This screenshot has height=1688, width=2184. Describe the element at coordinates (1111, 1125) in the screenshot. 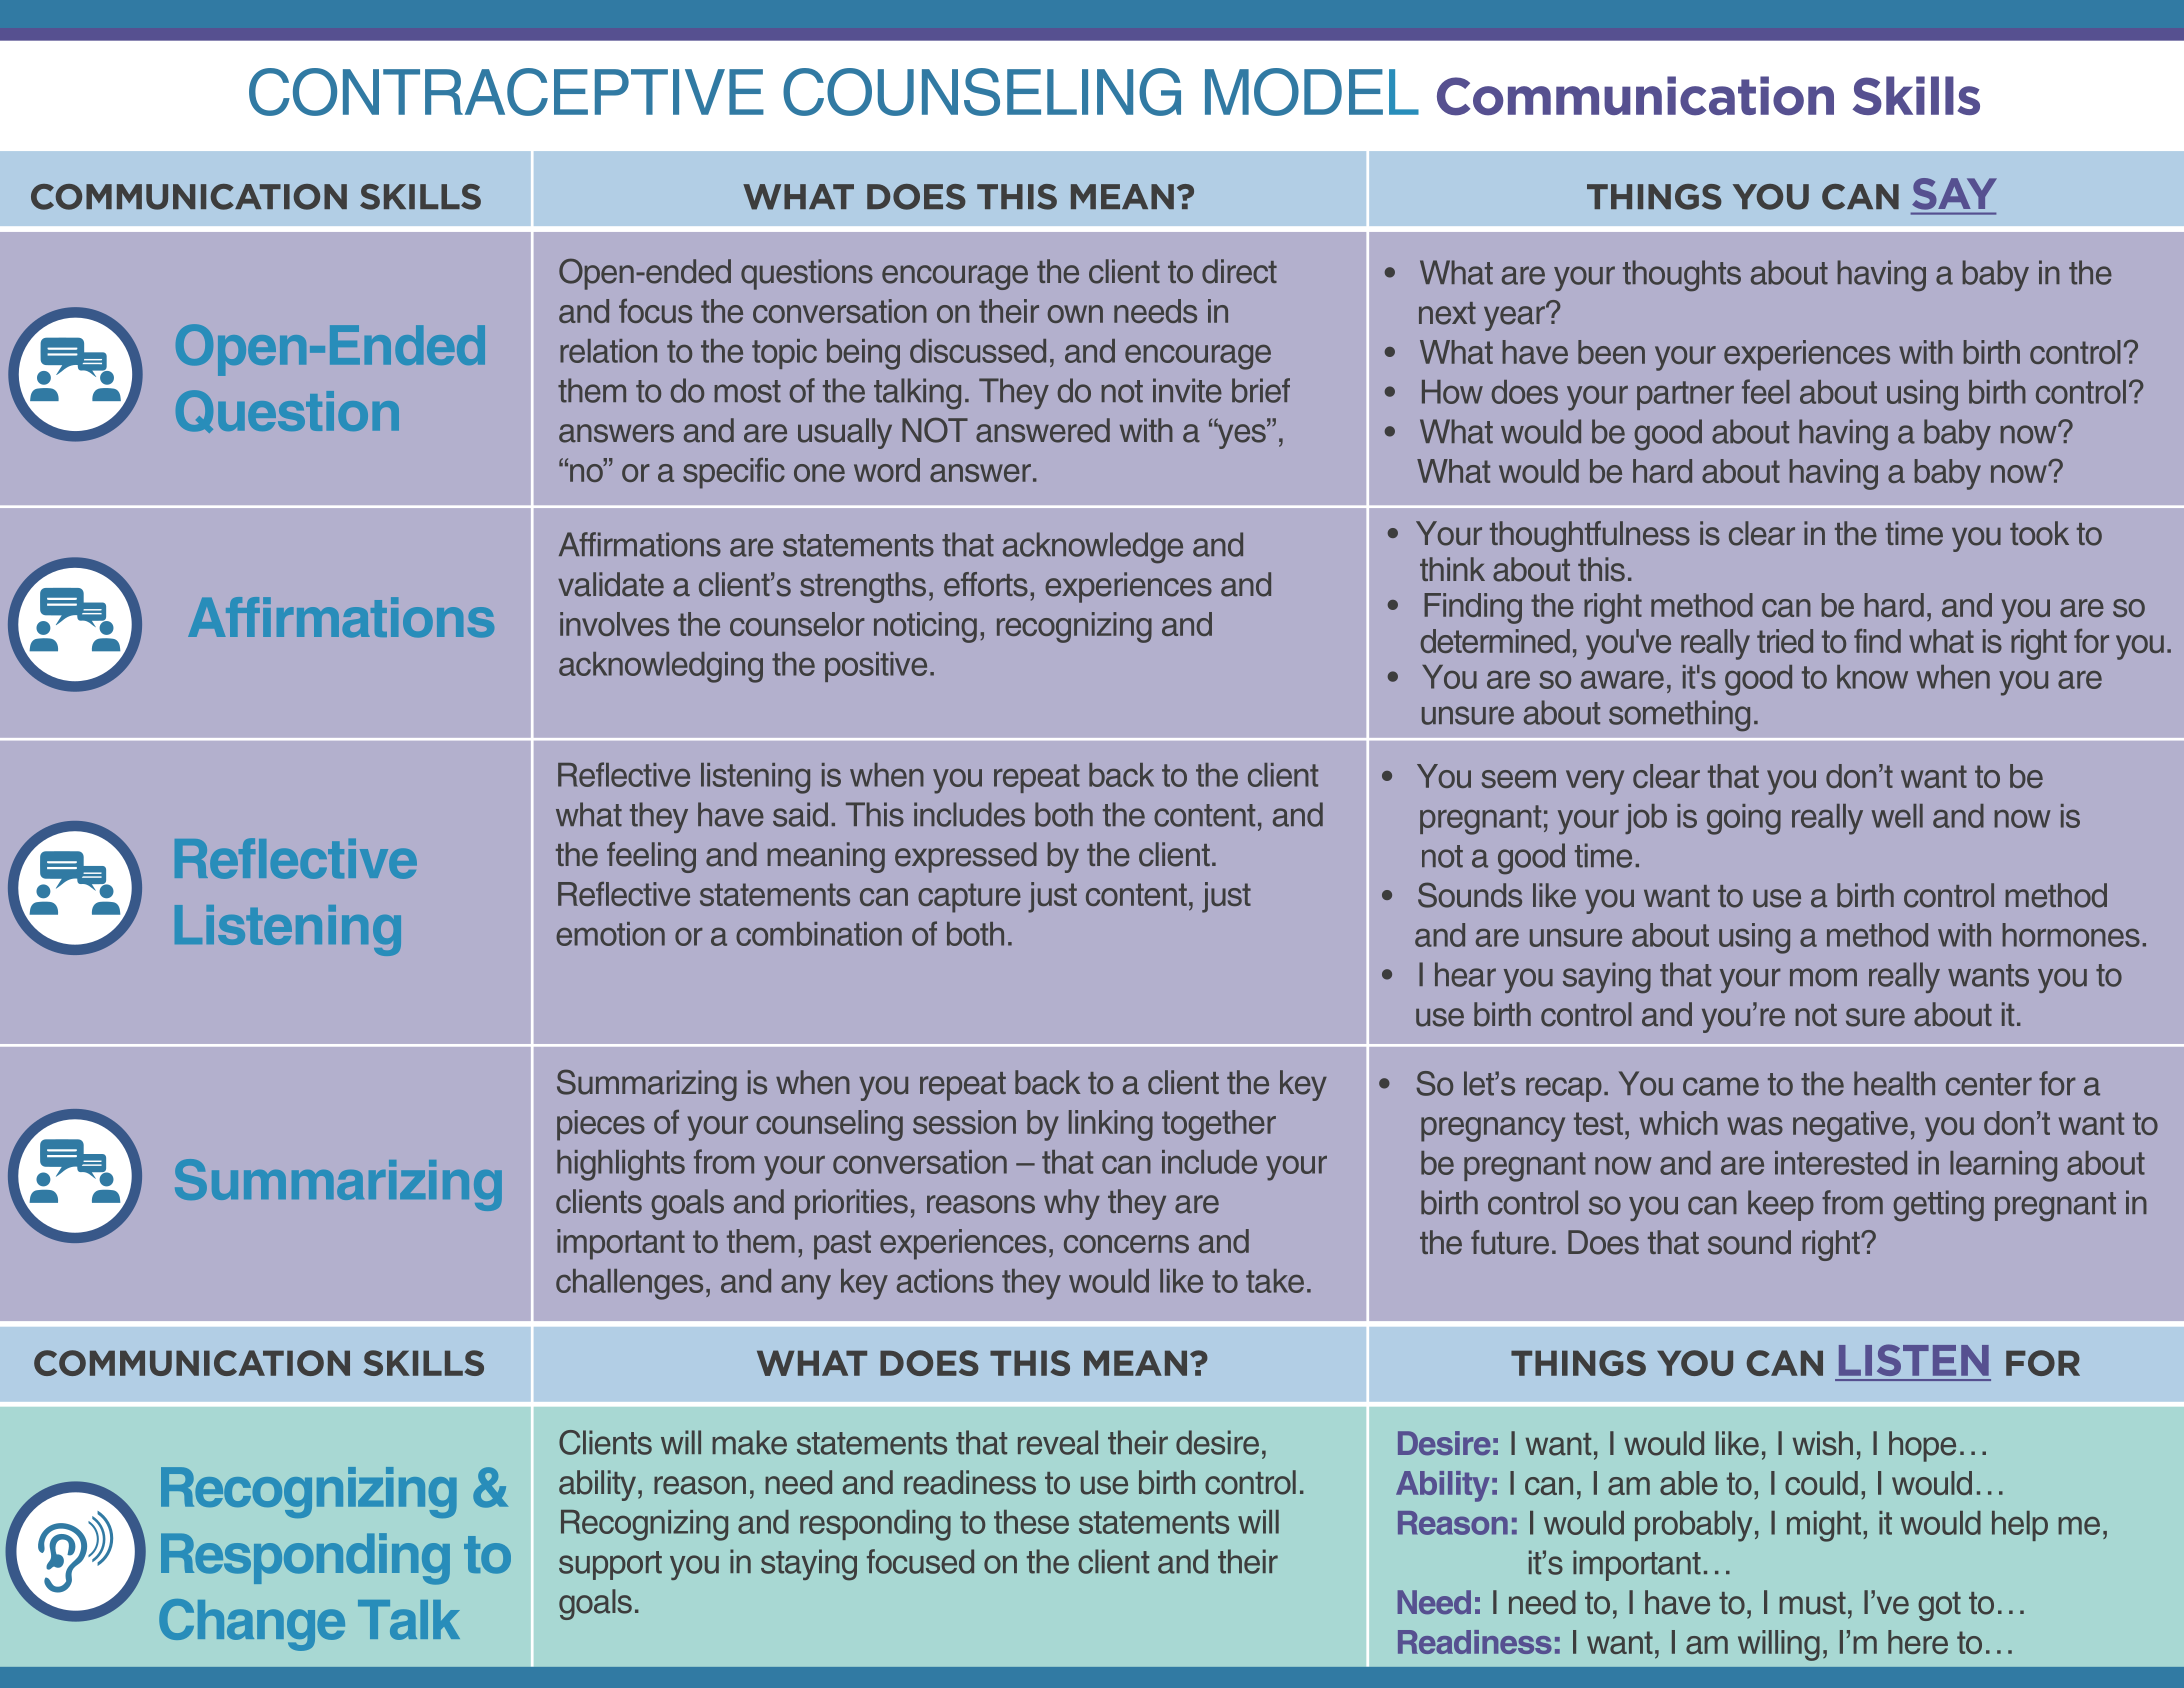

I see `linking` at that location.
